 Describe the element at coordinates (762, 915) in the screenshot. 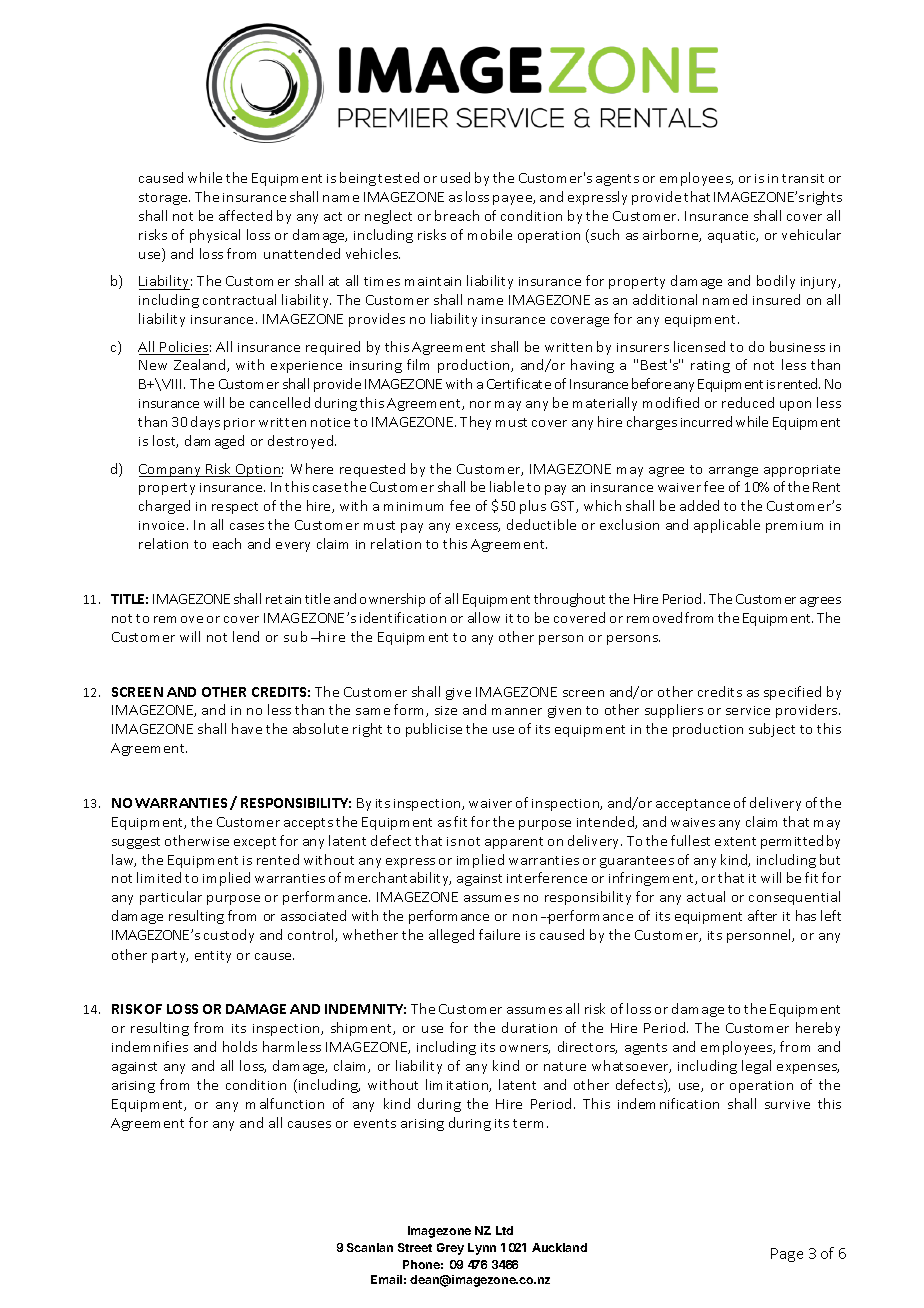

I see `after` at that location.
